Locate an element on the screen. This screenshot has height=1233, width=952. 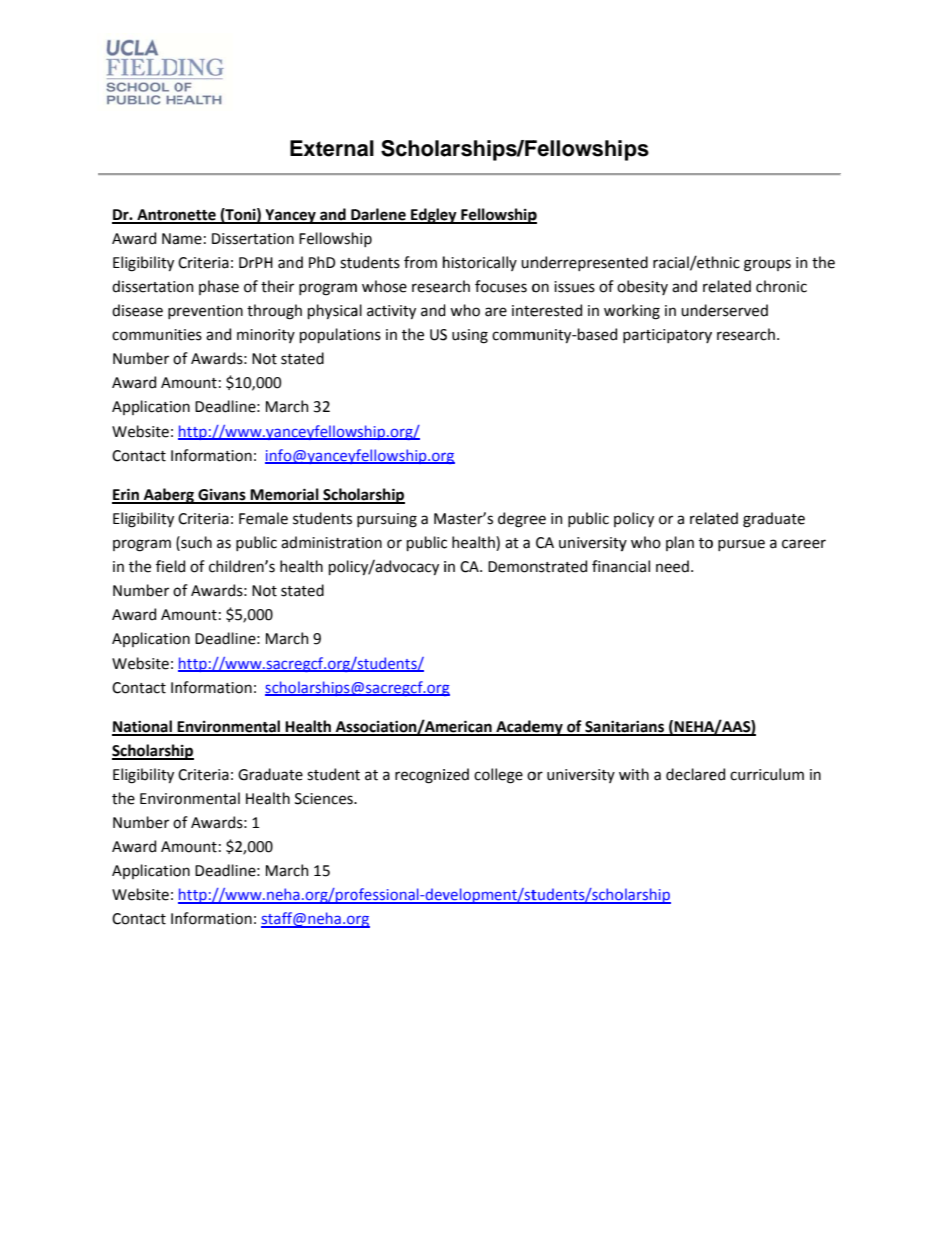
Sciences is located at coordinates (325, 799).
